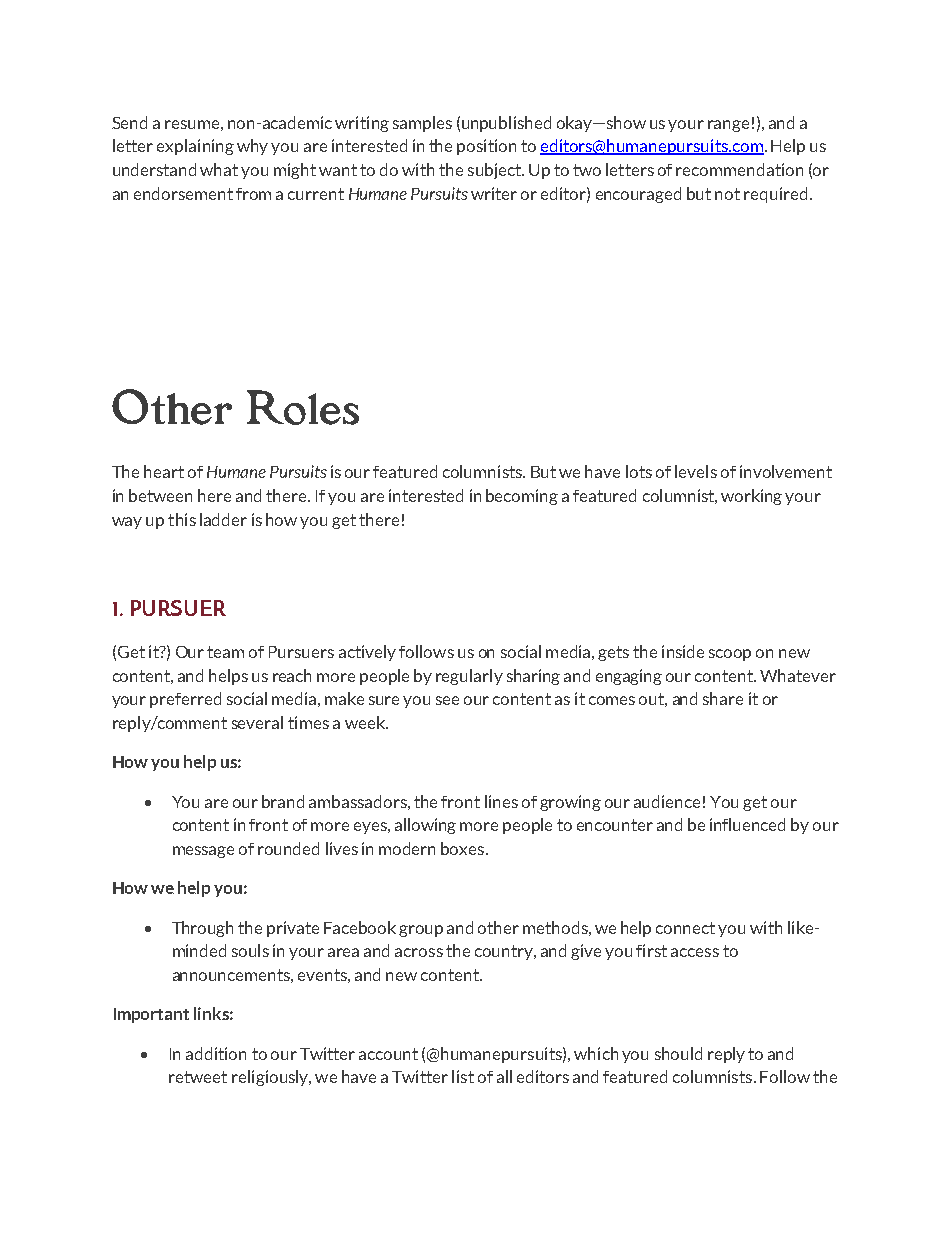 Image resolution: width=952 pixels, height=1233 pixels. Describe the element at coordinates (486, 147) in the document. I see `position` at that location.
